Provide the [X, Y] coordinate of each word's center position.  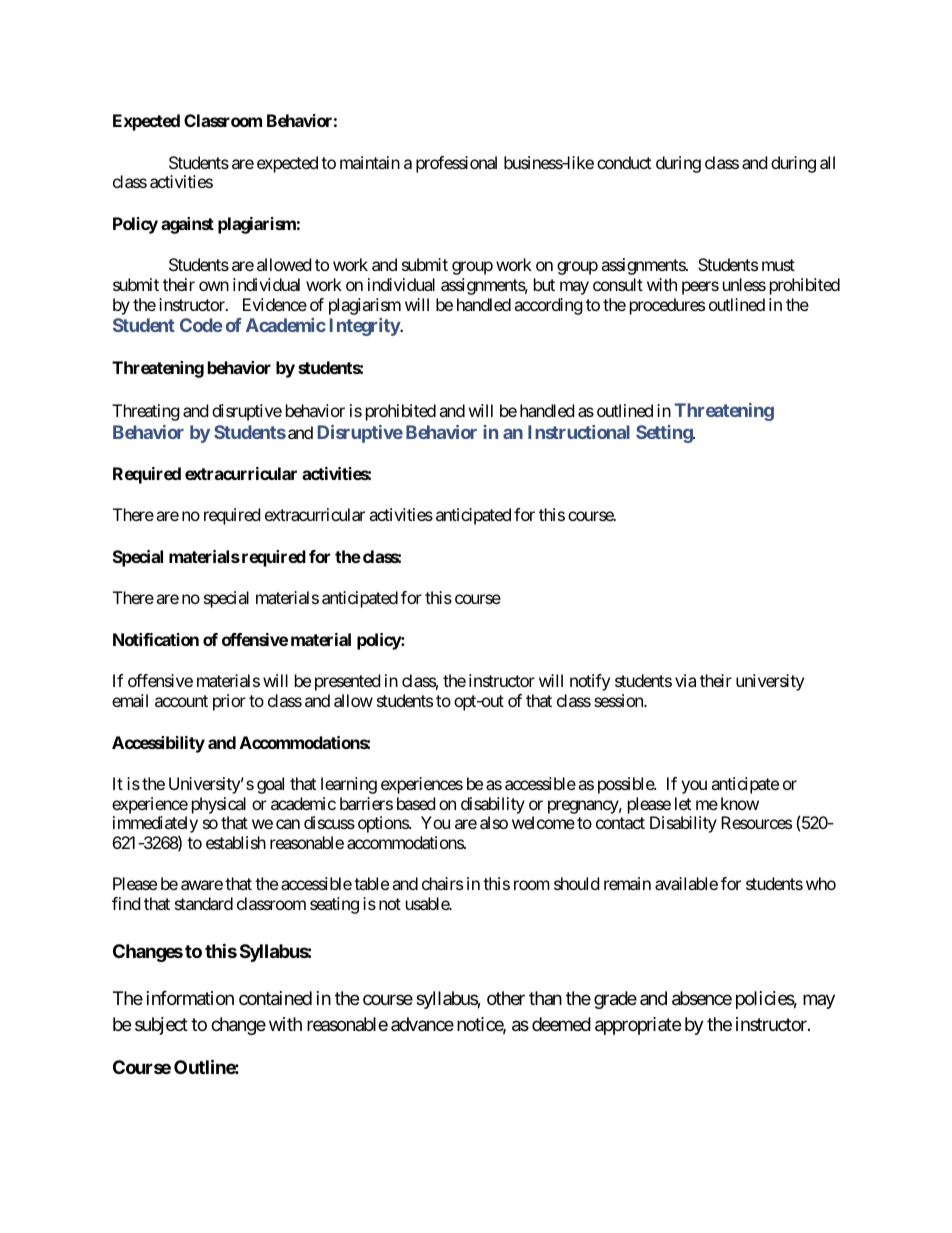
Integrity [365, 327]
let [683, 803]
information [190, 998]
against [187, 225]
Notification [156, 639]
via [685, 680]
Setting [665, 434]
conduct [624, 162]
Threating [146, 412]
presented [347, 682]
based [416, 803]
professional [456, 164]
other [506, 998]
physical [219, 805]
